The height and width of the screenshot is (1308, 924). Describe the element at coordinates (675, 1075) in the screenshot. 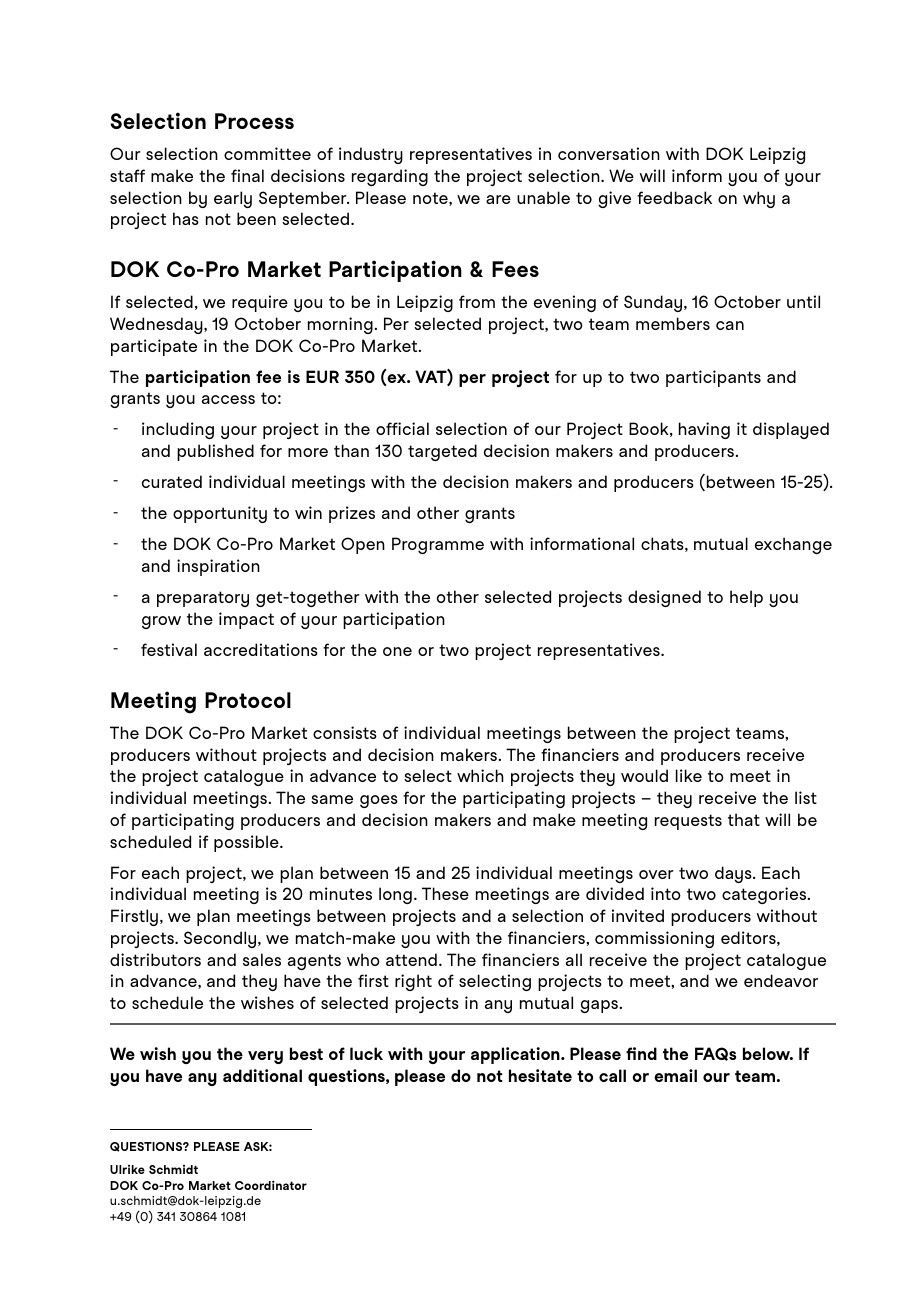

I see `email` at that location.
